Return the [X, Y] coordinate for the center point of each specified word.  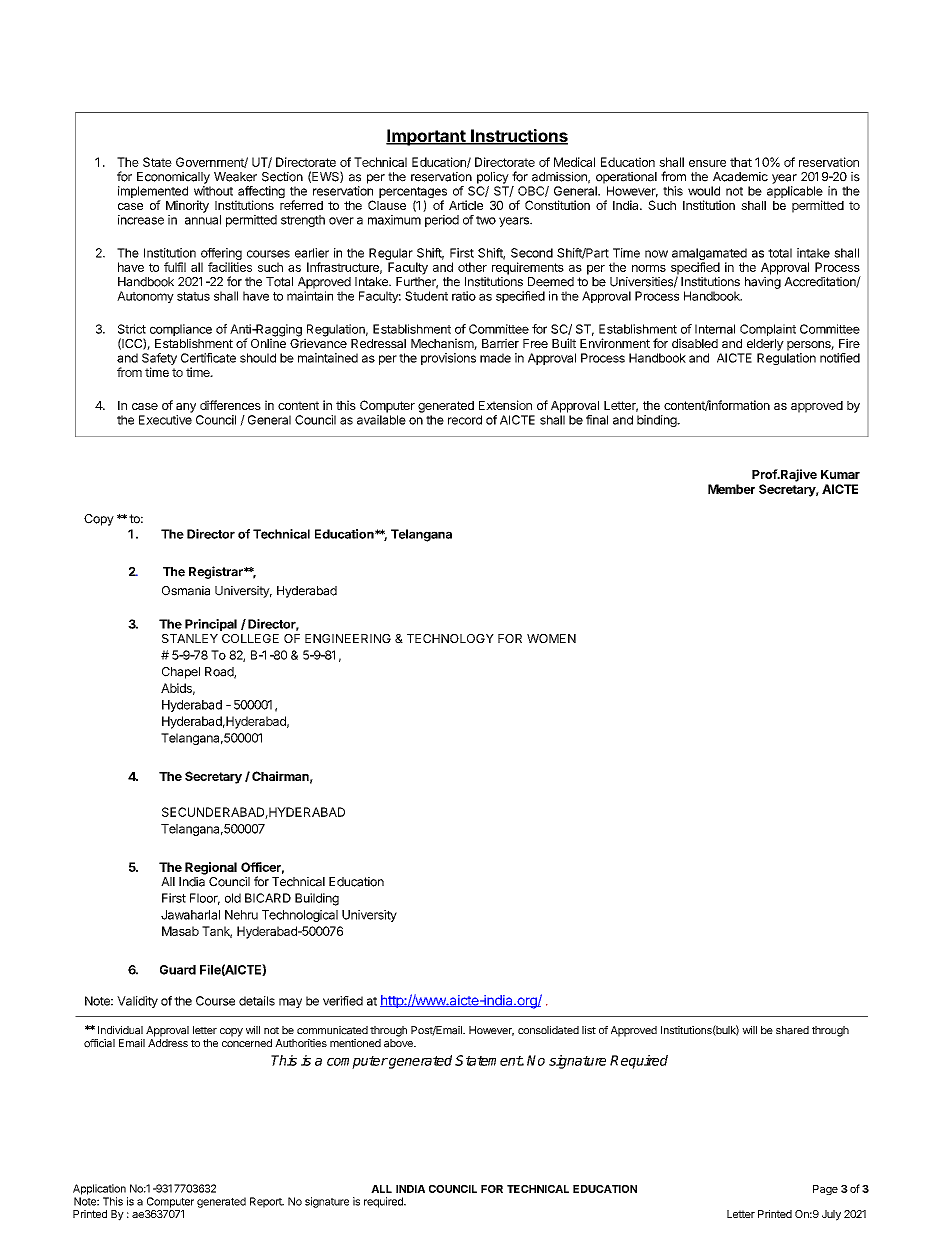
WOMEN [551, 638]
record [465, 420]
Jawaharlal [190, 915]
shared [792, 1030]
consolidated [548, 1030]
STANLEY [190, 638]
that [741, 162]
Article [466, 205]
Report [267, 1202]
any [186, 408]
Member [731, 489]
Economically [173, 178]
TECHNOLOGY [450, 638]
